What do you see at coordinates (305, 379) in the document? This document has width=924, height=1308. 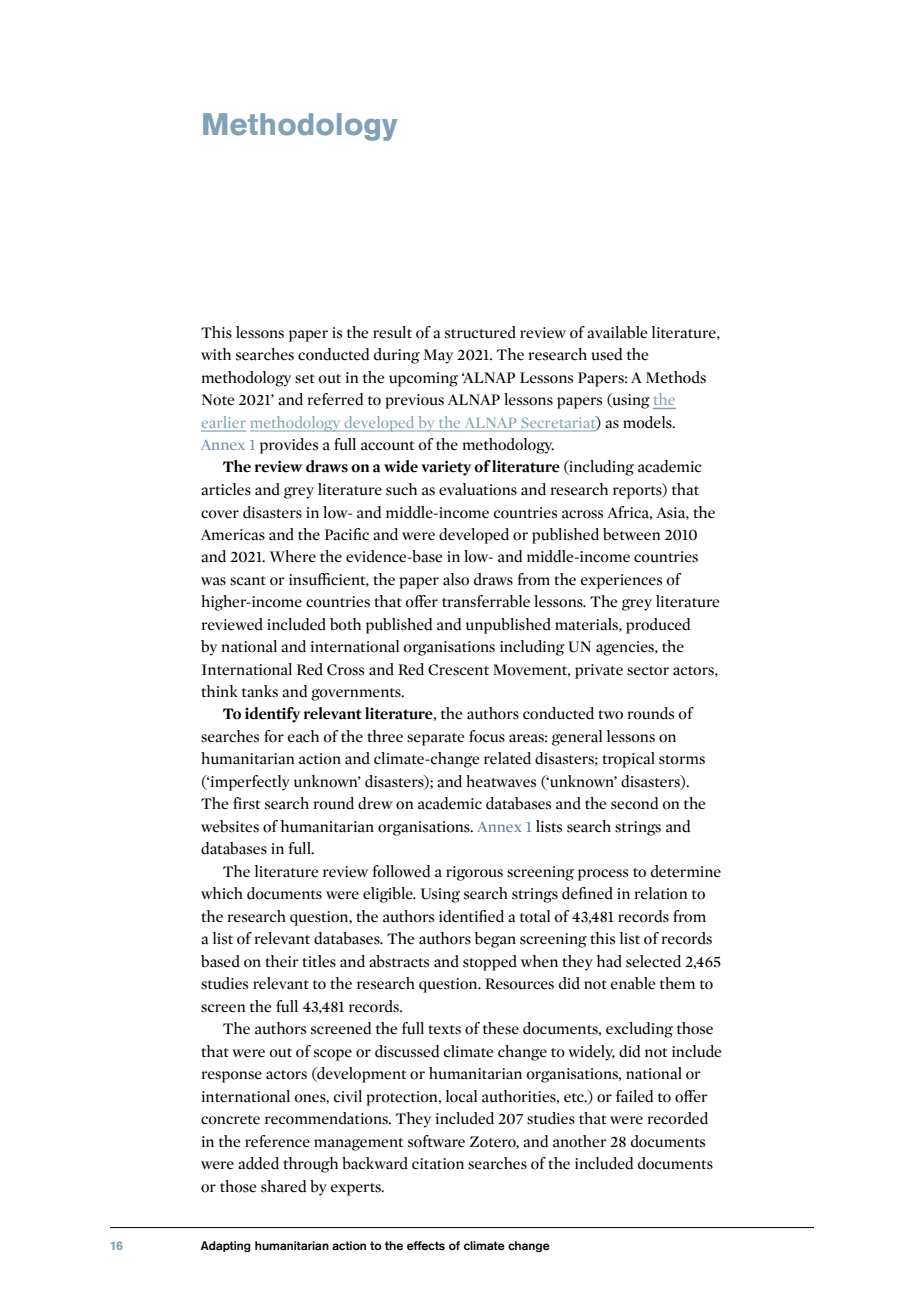 I see `set` at bounding box center [305, 379].
